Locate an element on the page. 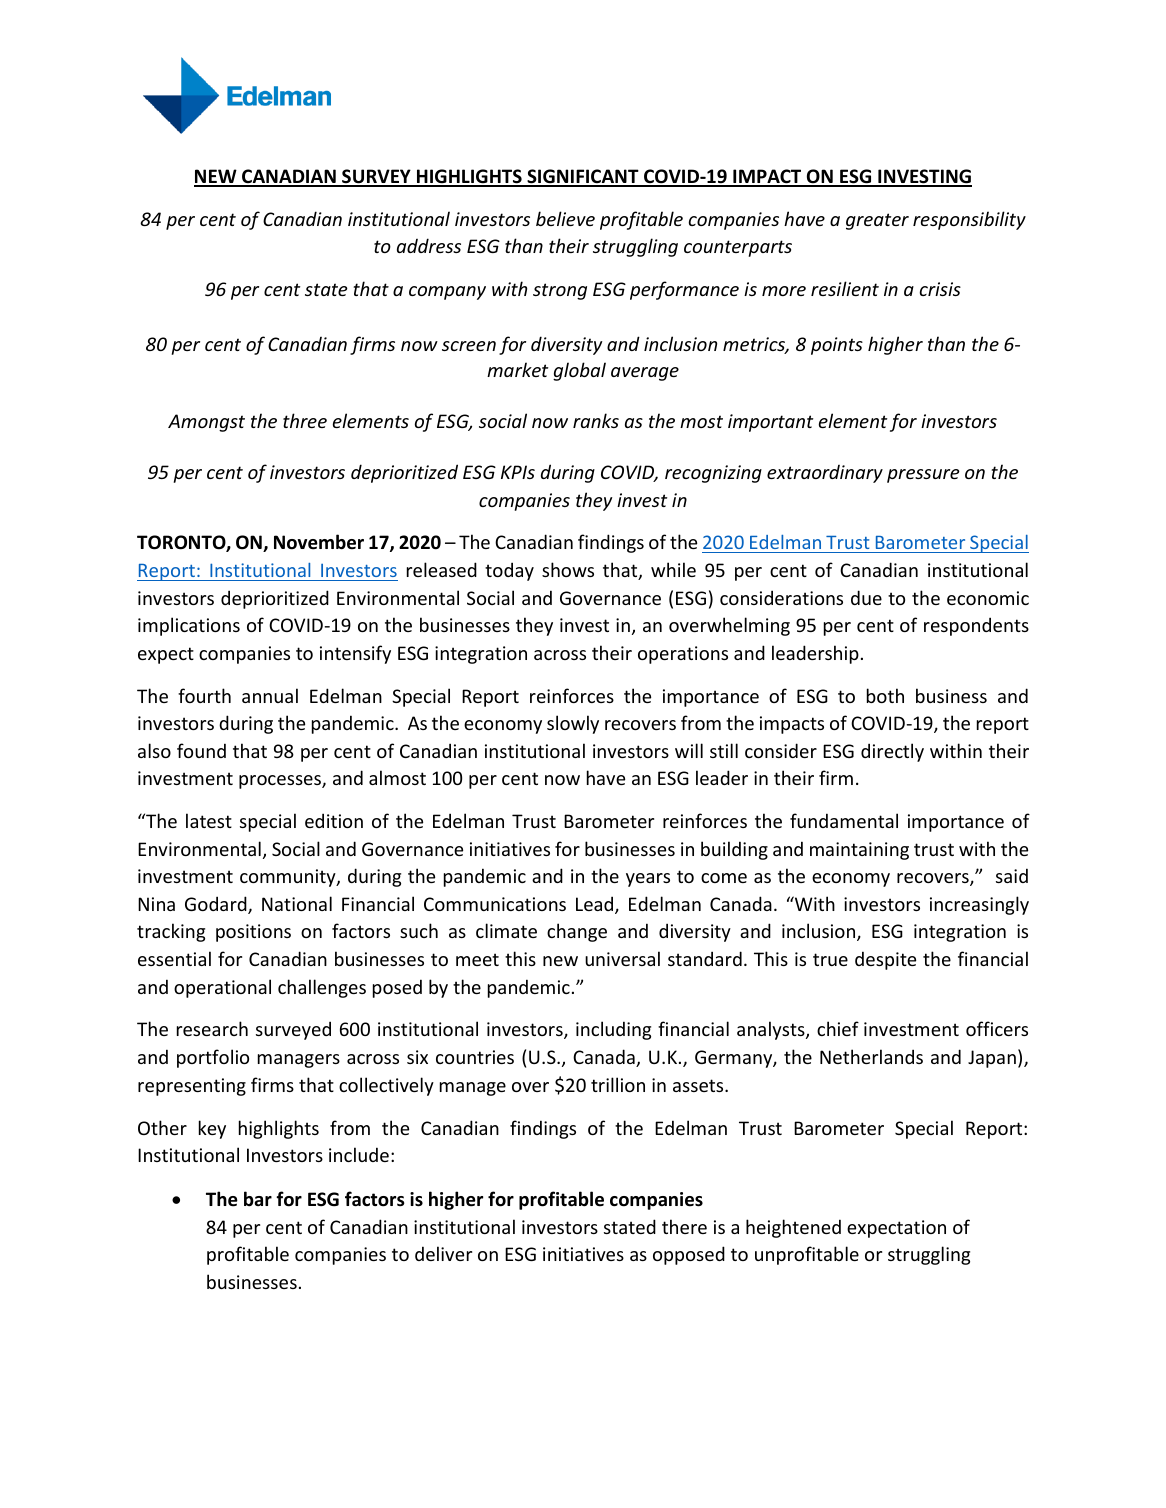 This image has height=1508, width=1166. believe is located at coordinates (565, 218).
